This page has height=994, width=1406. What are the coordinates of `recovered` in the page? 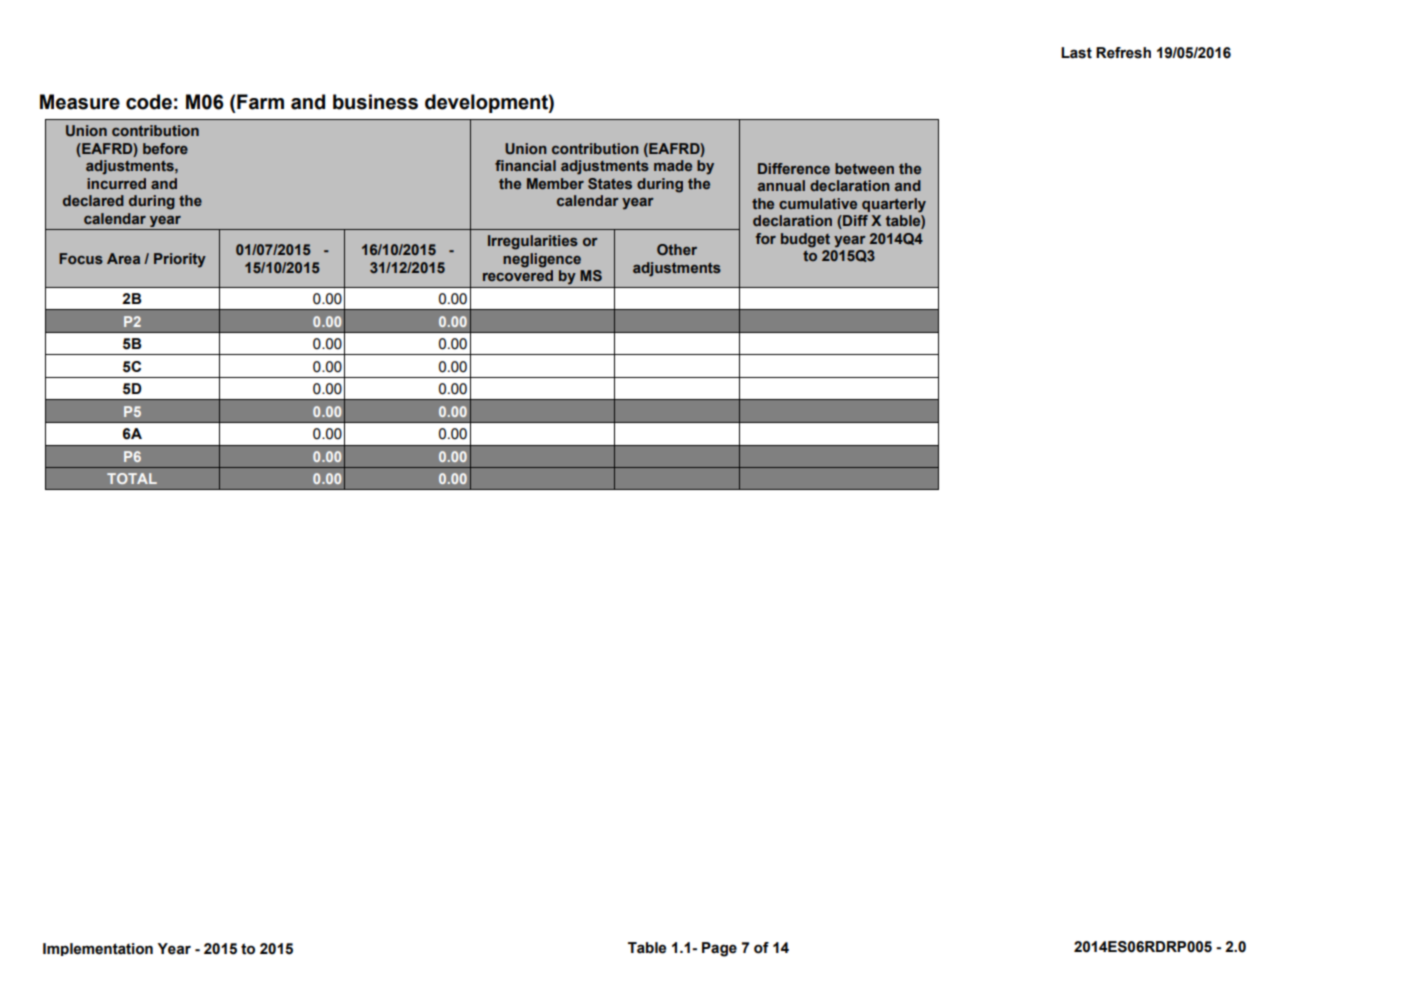 It's located at (518, 275).
